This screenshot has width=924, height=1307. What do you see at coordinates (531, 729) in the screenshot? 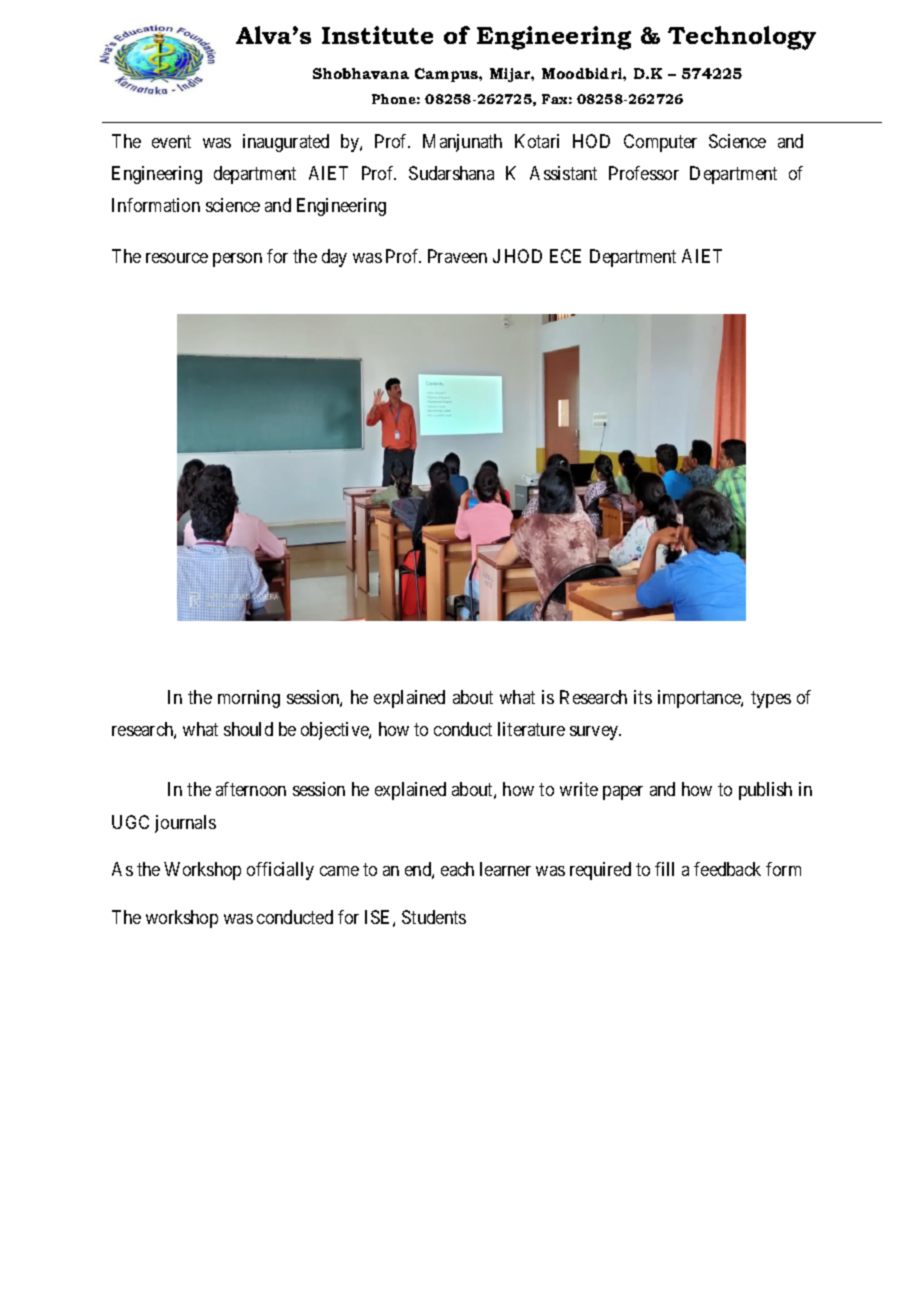
I see `literature` at bounding box center [531, 729].
